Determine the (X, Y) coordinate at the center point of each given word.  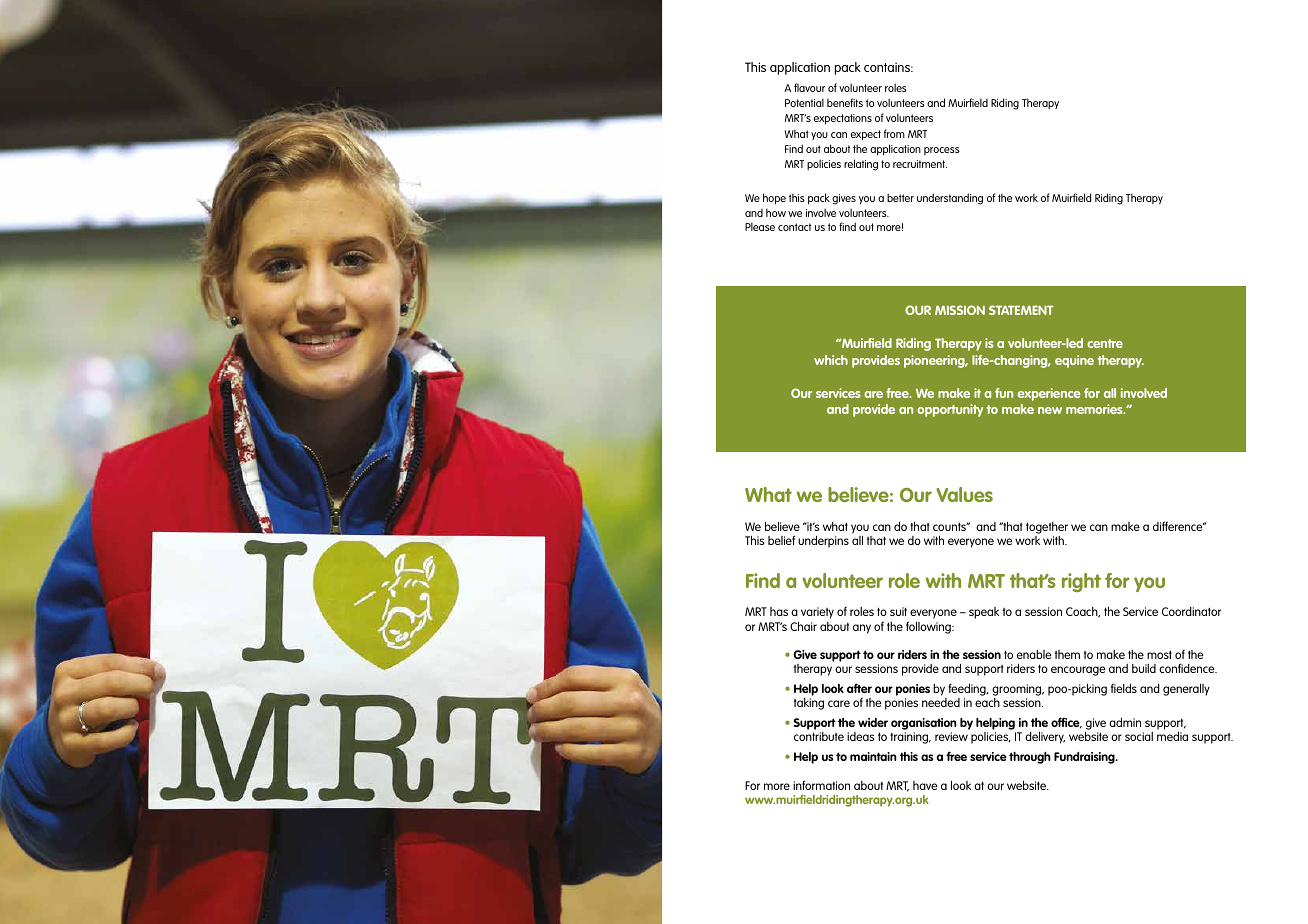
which (831, 360)
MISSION (960, 310)
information (821, 785)
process (942, 151)
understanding (950, 199)
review (951, 736)
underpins (823, 541)
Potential (804, 102)
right (1081, 582)
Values (964, 494)
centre (1105, 343)
